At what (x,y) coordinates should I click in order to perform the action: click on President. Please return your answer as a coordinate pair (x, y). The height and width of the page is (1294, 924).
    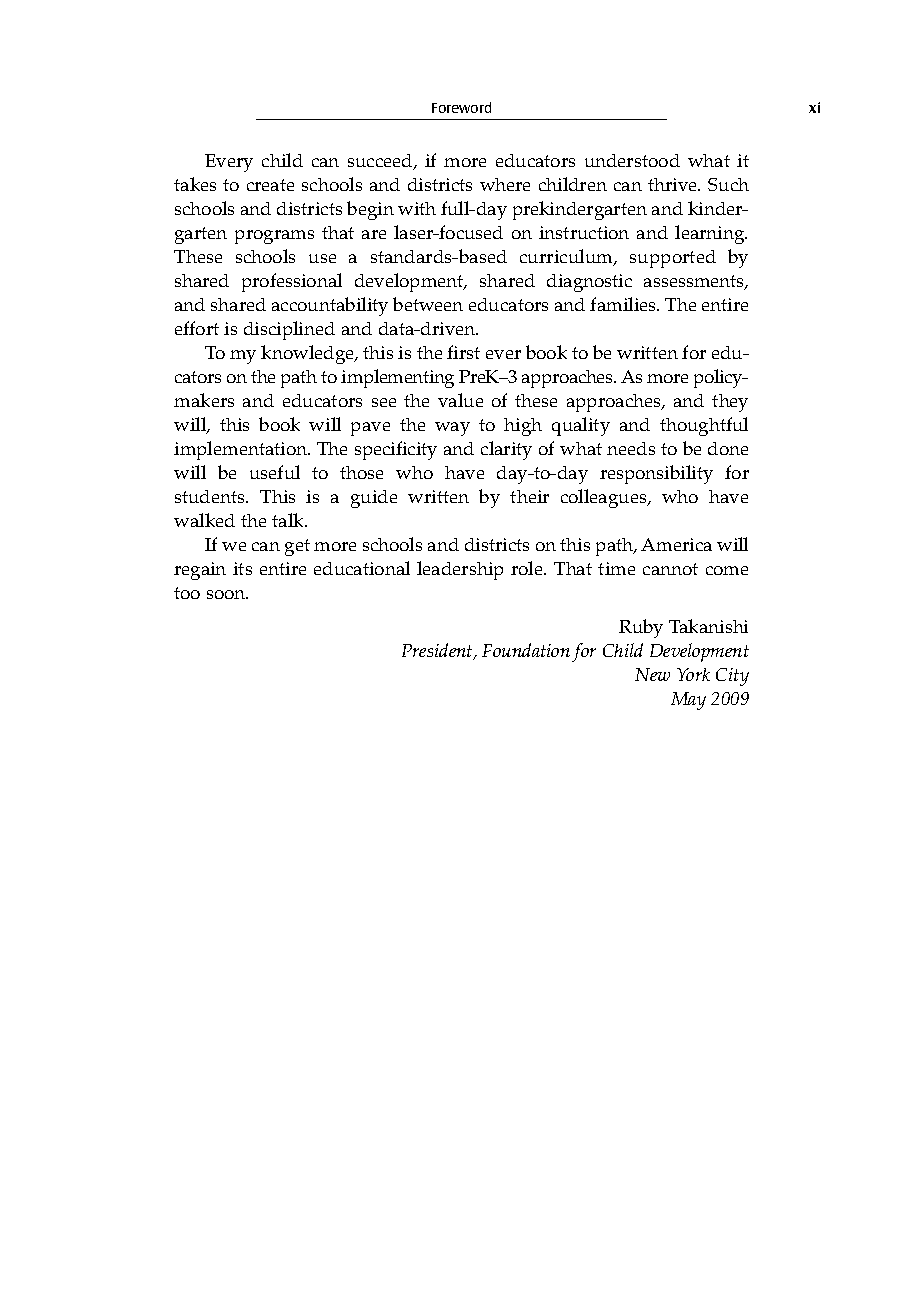
    Looking at the image, I should click on (438, 651).
